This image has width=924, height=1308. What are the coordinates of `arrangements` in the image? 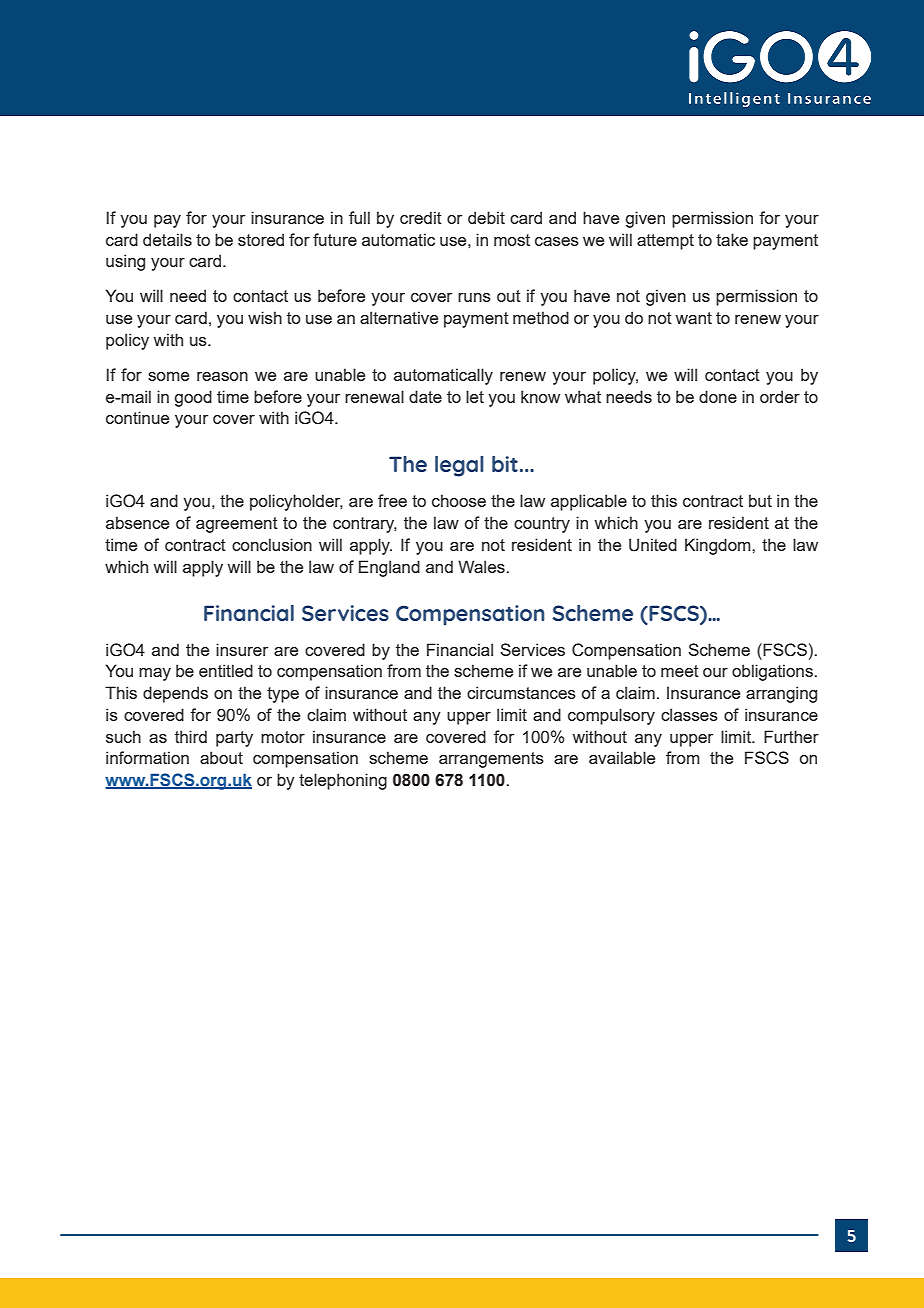 It's located at (491, 760).
